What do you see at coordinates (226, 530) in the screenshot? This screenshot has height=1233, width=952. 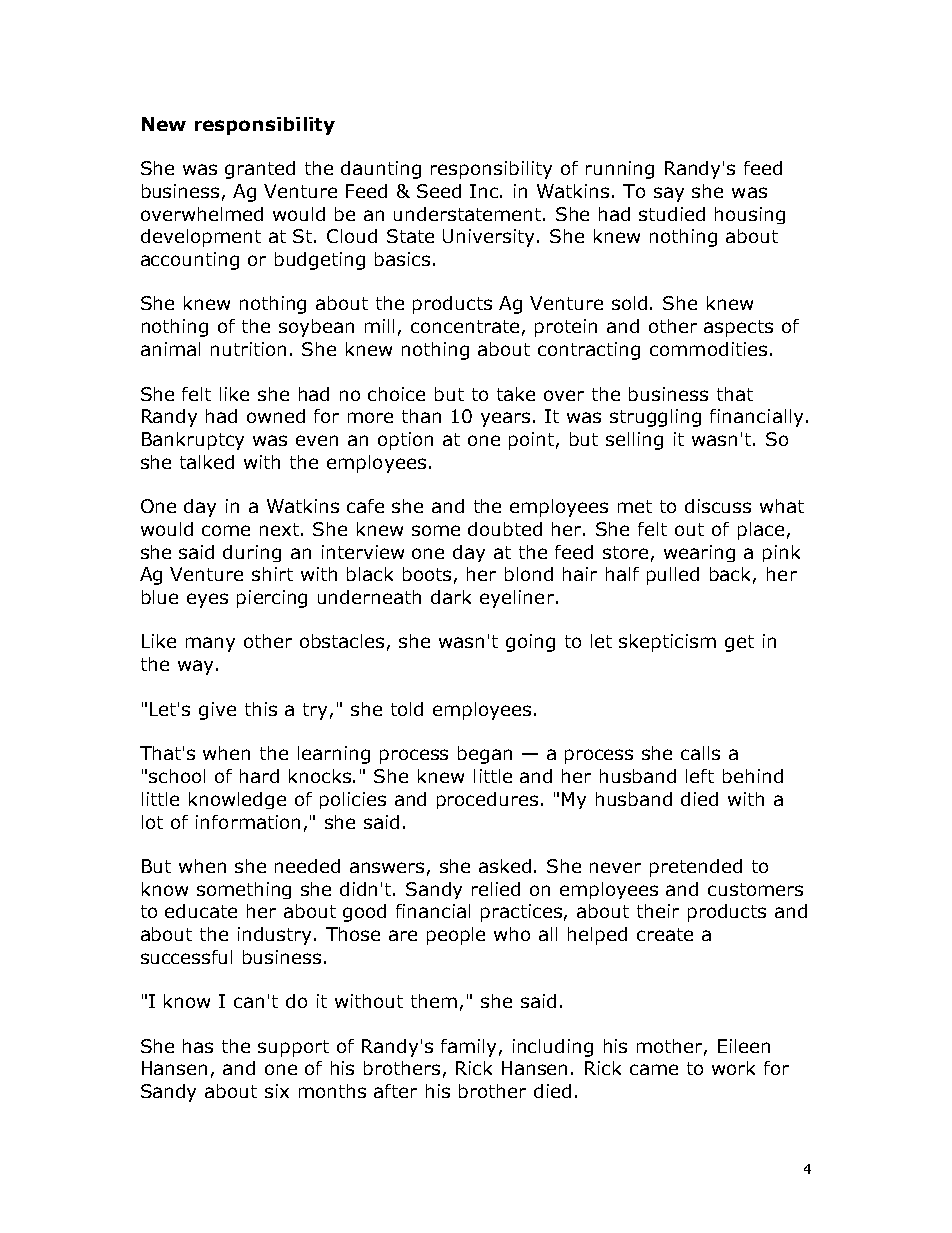 I see `come` at bounding box center [226, 530].
